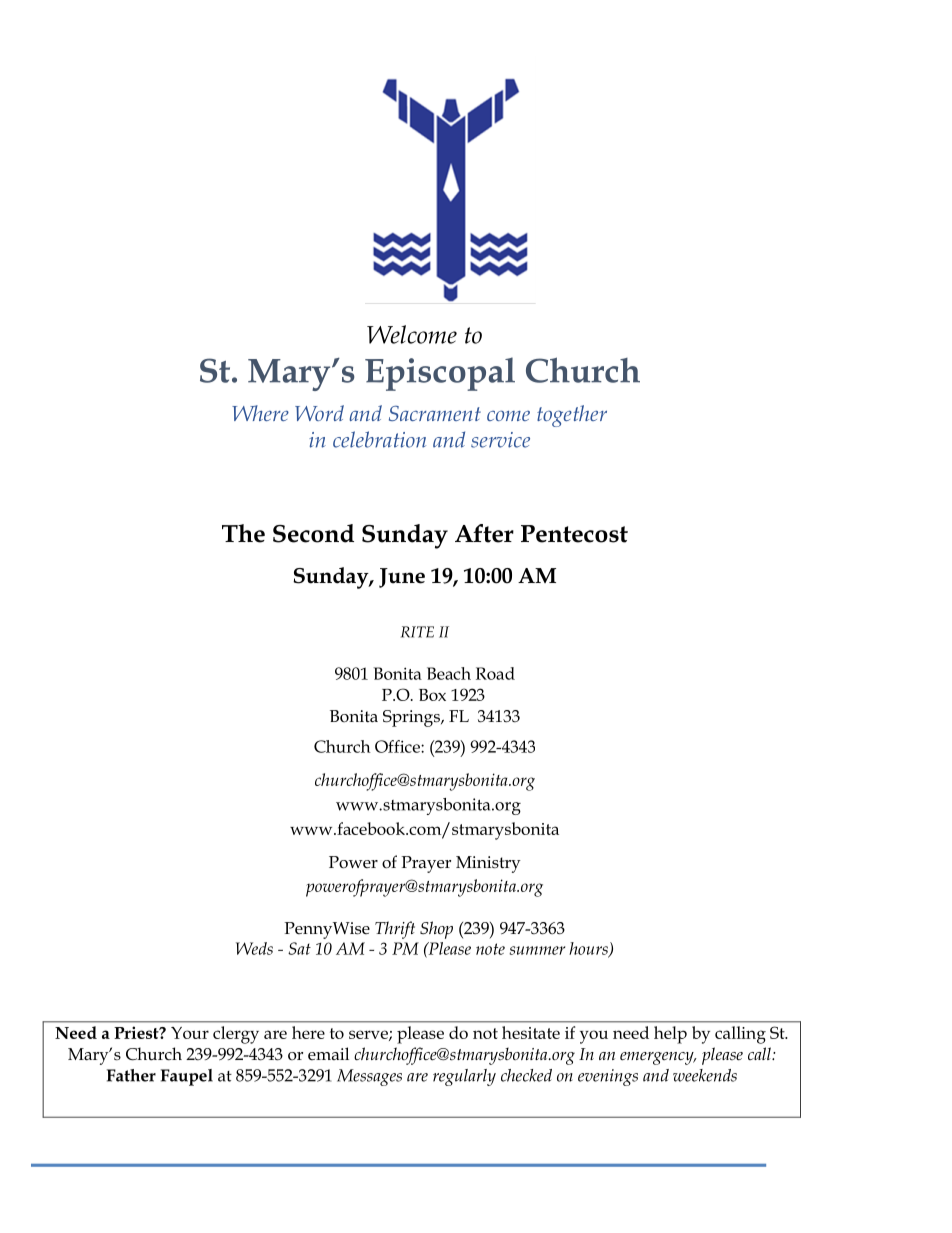 This screenshot has height=1233, width=952. What do you see at coordinates (319, 413) in the screenshot?
I see `Word` at bounding box center [319, 413].
